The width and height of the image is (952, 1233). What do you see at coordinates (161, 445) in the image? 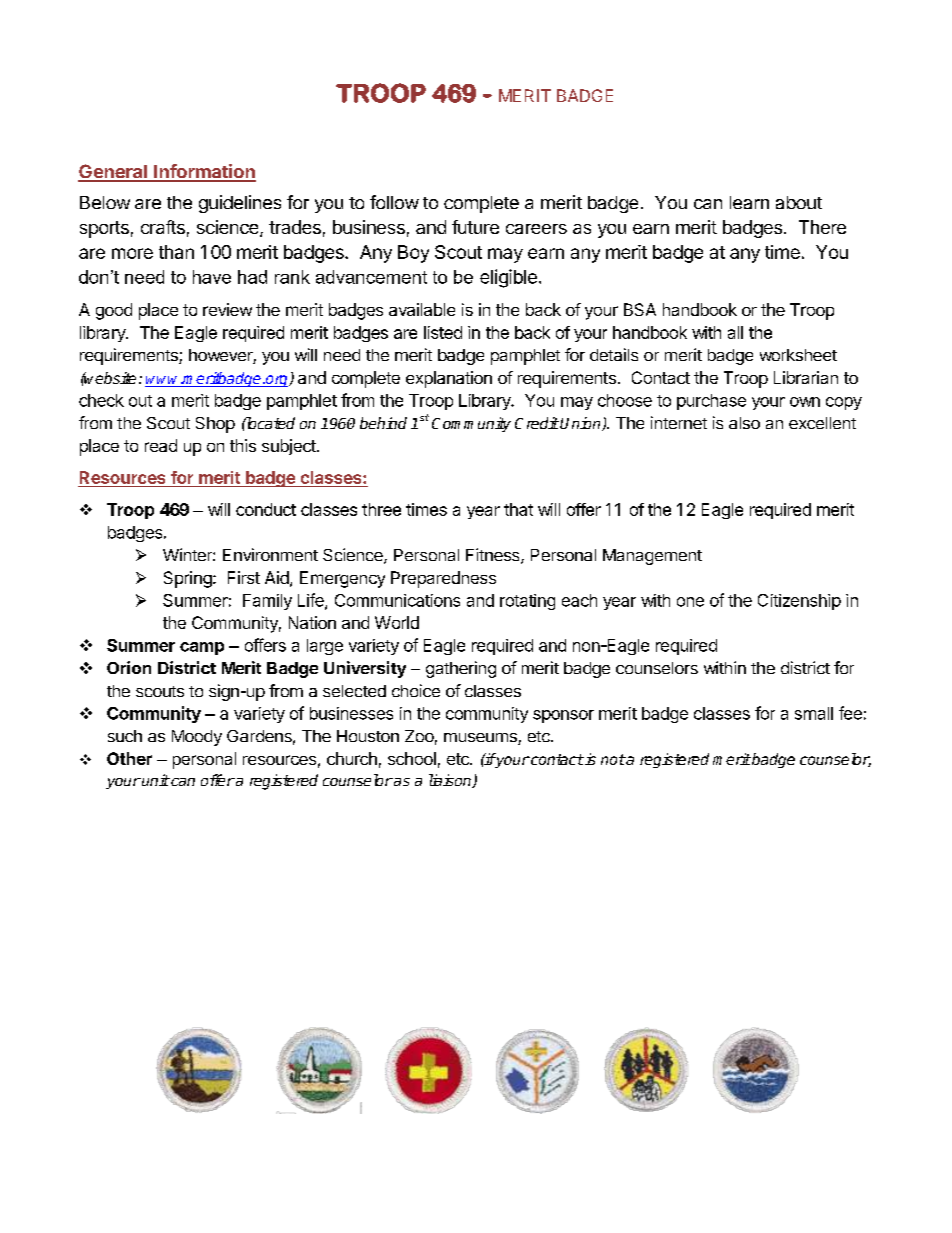
I see `read` at bounding box center [161, 445].
